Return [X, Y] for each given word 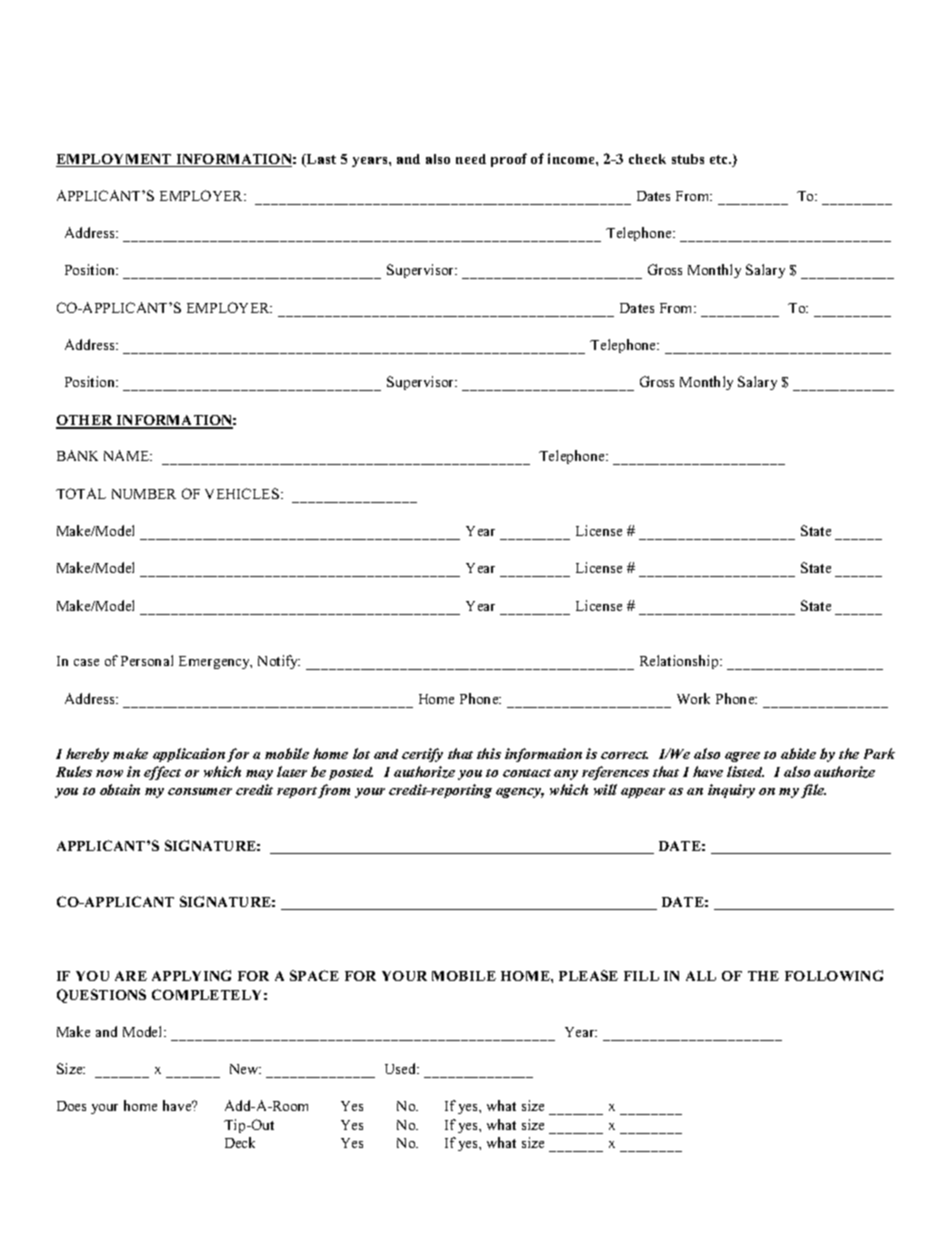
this [489, 753]
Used [402, 1068]
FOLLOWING [834, 975]
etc [720, 159]
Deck [240, 1142]
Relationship [680, 662]
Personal [147, 660]
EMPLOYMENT [115, 160]
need [471, 159]
